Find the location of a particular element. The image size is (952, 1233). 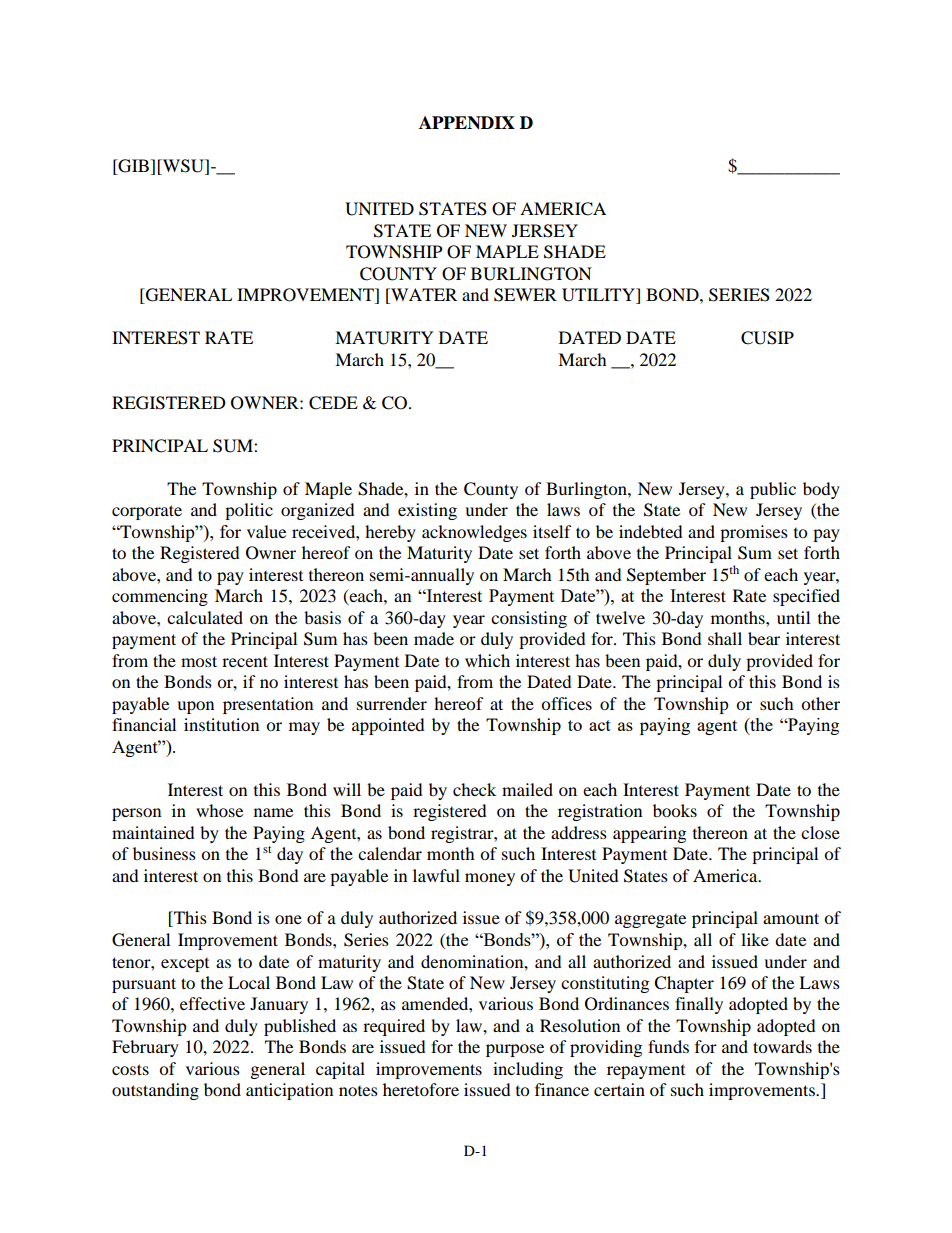

books is located at coordinates (675, 810).
